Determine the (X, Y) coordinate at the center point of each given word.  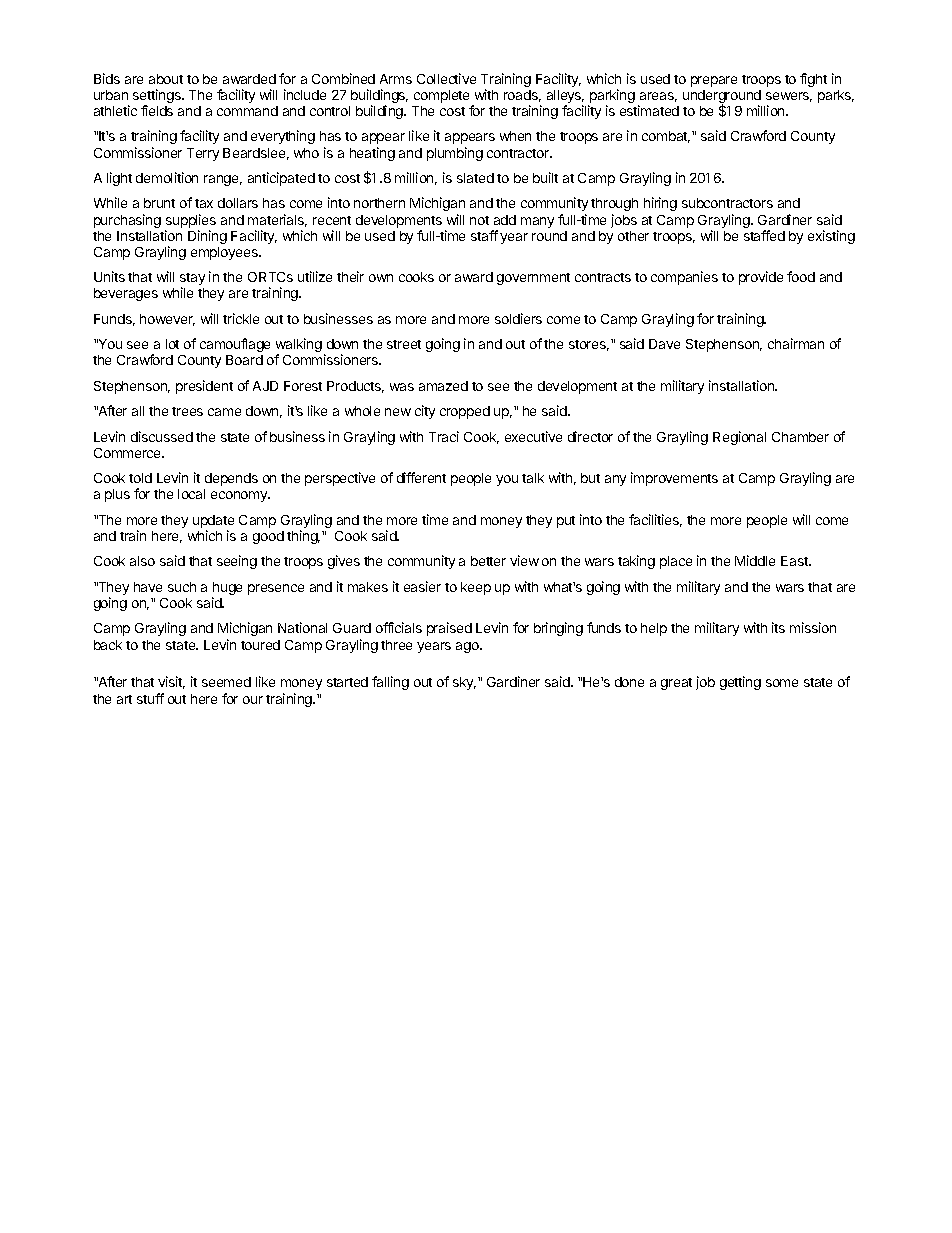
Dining (207, 237)
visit (171, 682)
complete (443, 98)
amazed (443, 386)
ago (468, 647)
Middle (755, 560)
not (479, 220)
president (204, 387)
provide (761, 278)
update (213, 523)
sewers (789, 97)
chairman (796, 343)
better (488, 561)
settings (158, 97)
